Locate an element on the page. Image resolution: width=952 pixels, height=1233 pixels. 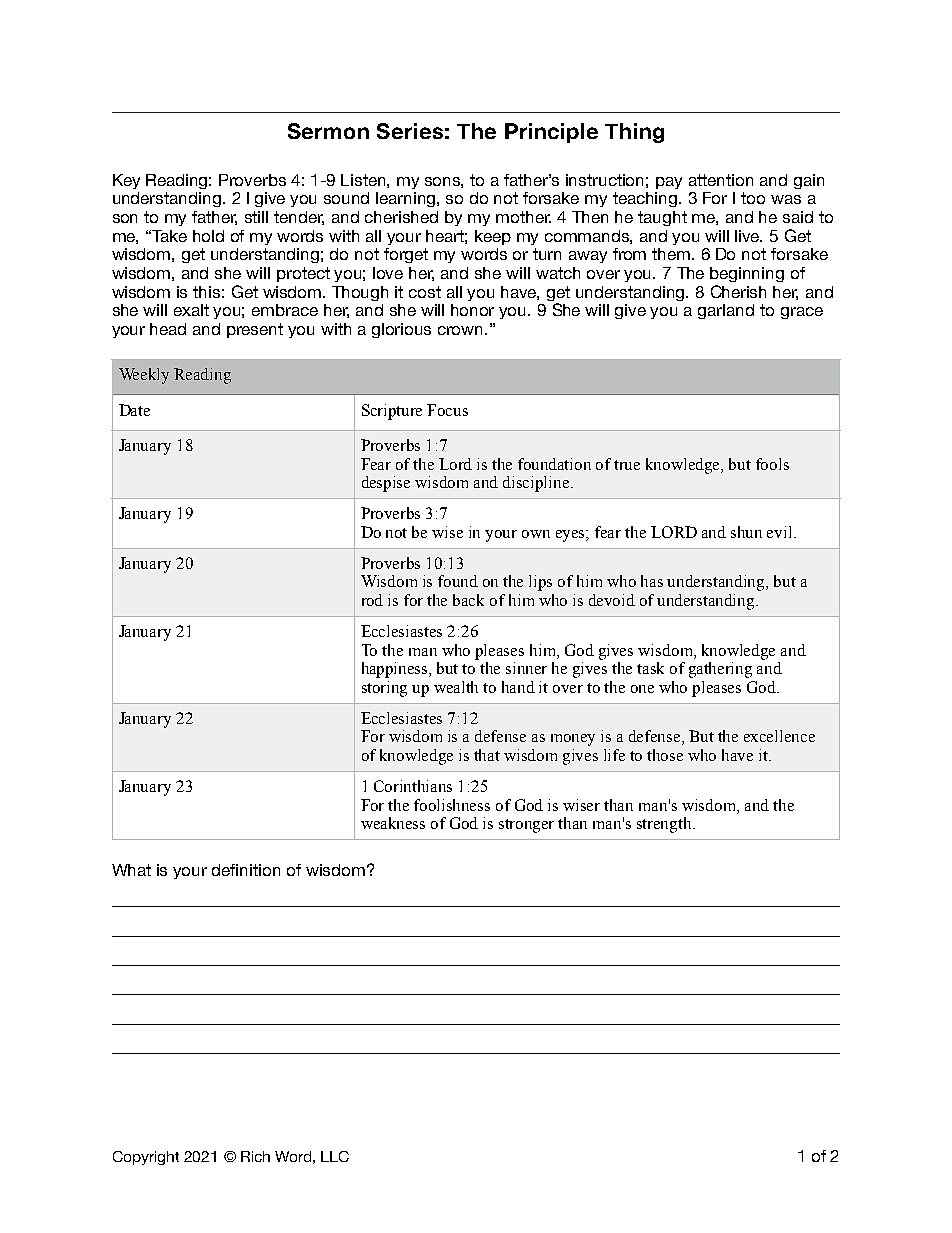
learning is located at coordinates (407, 199).
